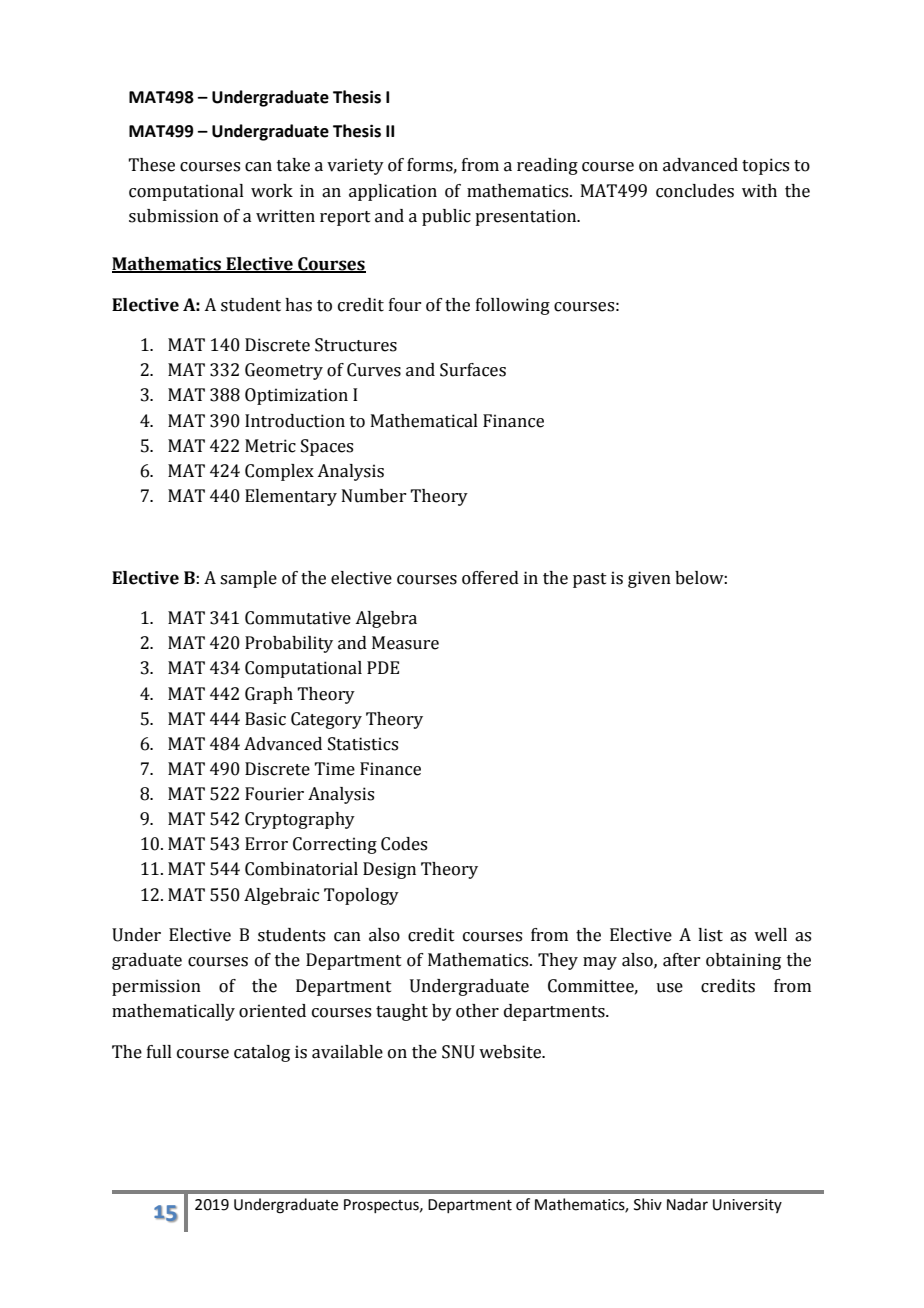 The image size is (924, 1308). Describe the element at coordinates (156, 987) in the document. I see `permission` at that location.
